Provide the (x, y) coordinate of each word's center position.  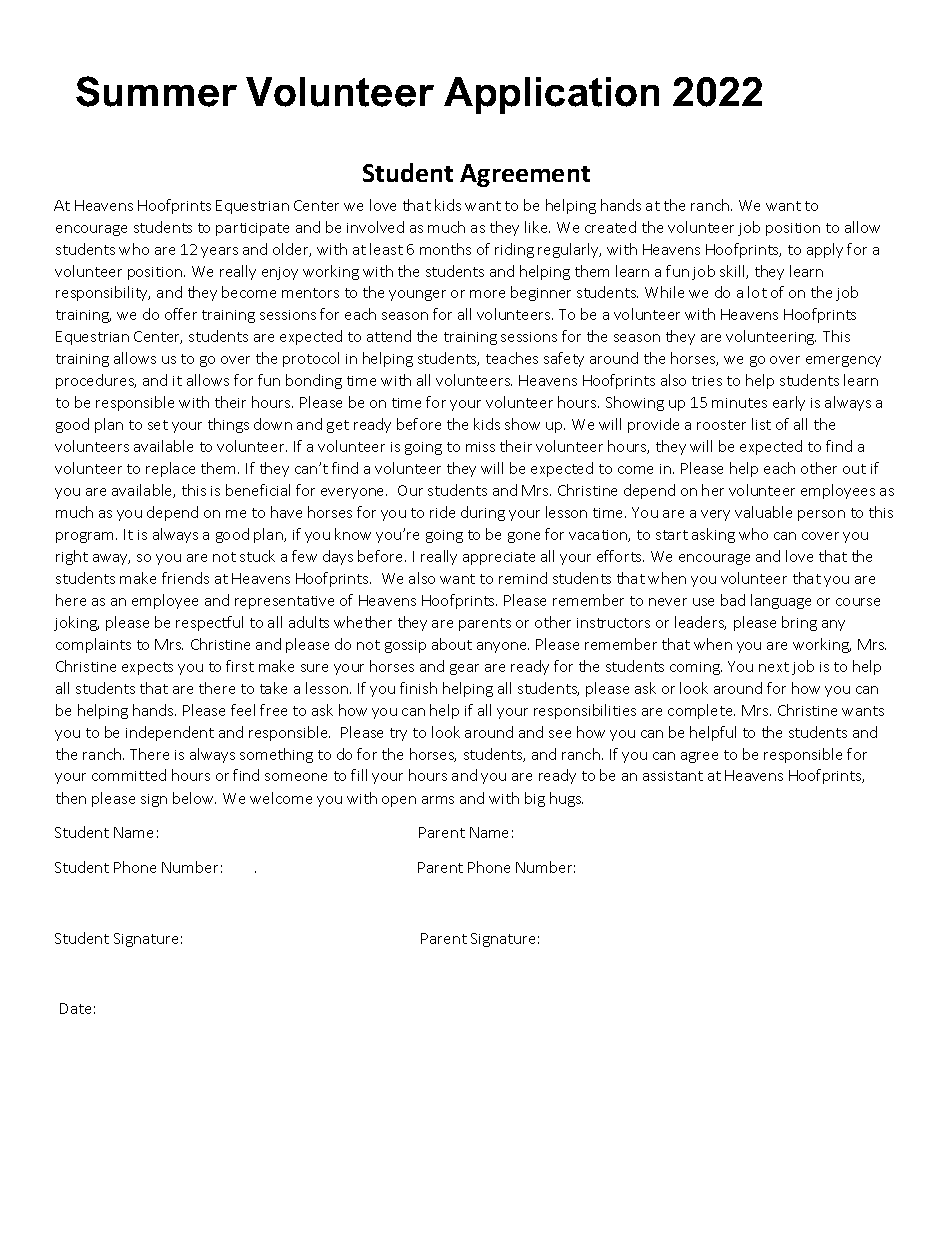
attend (389, 336)
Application (551, 95)
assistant (673, 776)
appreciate (499, 558)
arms (438, 800)
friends (185, 578)
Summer (156, 91)
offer (181, 314)
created (610, 227)
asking (713, 535)
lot (757, 292)
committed (129, 775)
